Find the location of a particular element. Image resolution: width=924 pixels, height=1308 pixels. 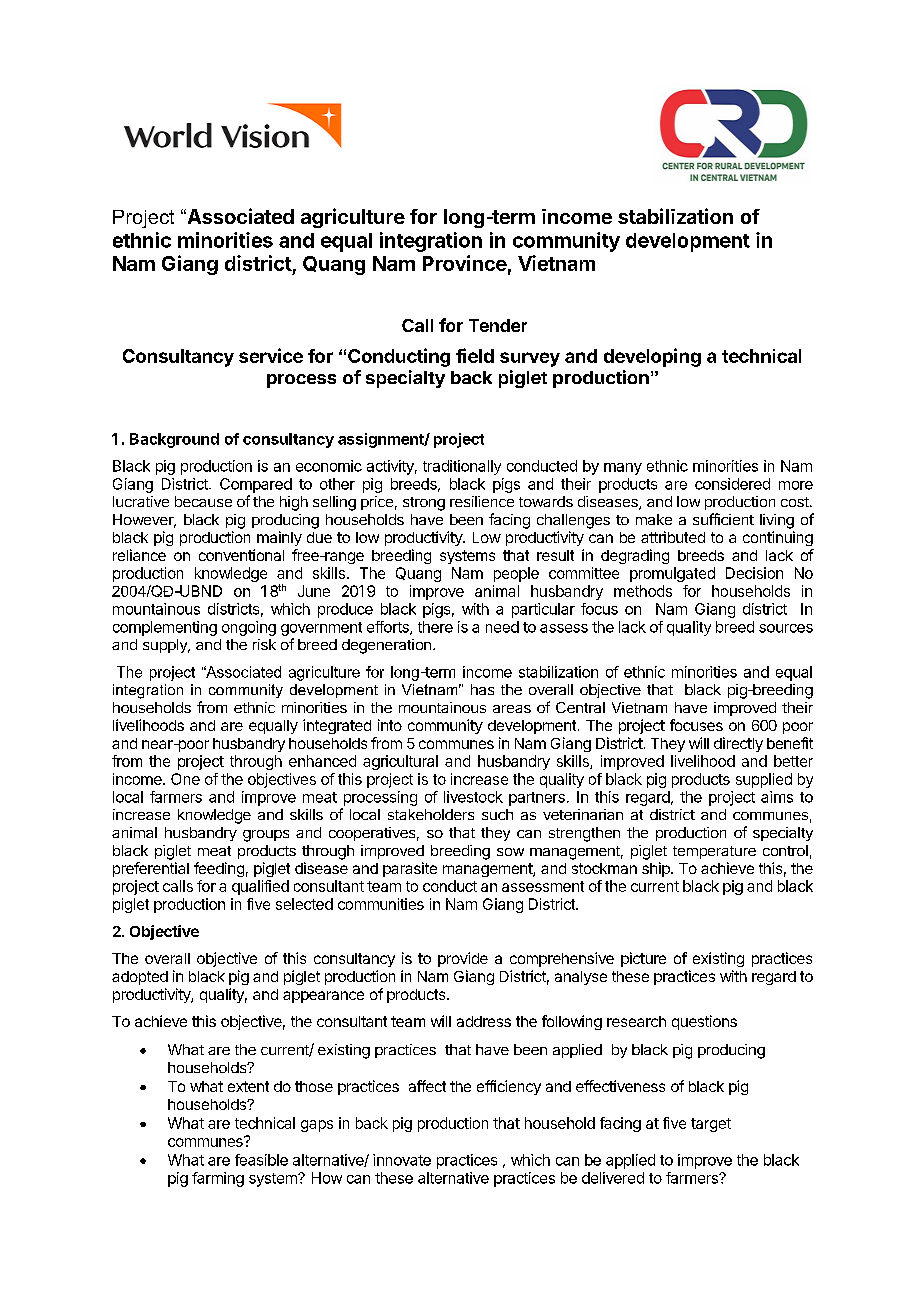

conventional is located at coordinates (241, 555).
